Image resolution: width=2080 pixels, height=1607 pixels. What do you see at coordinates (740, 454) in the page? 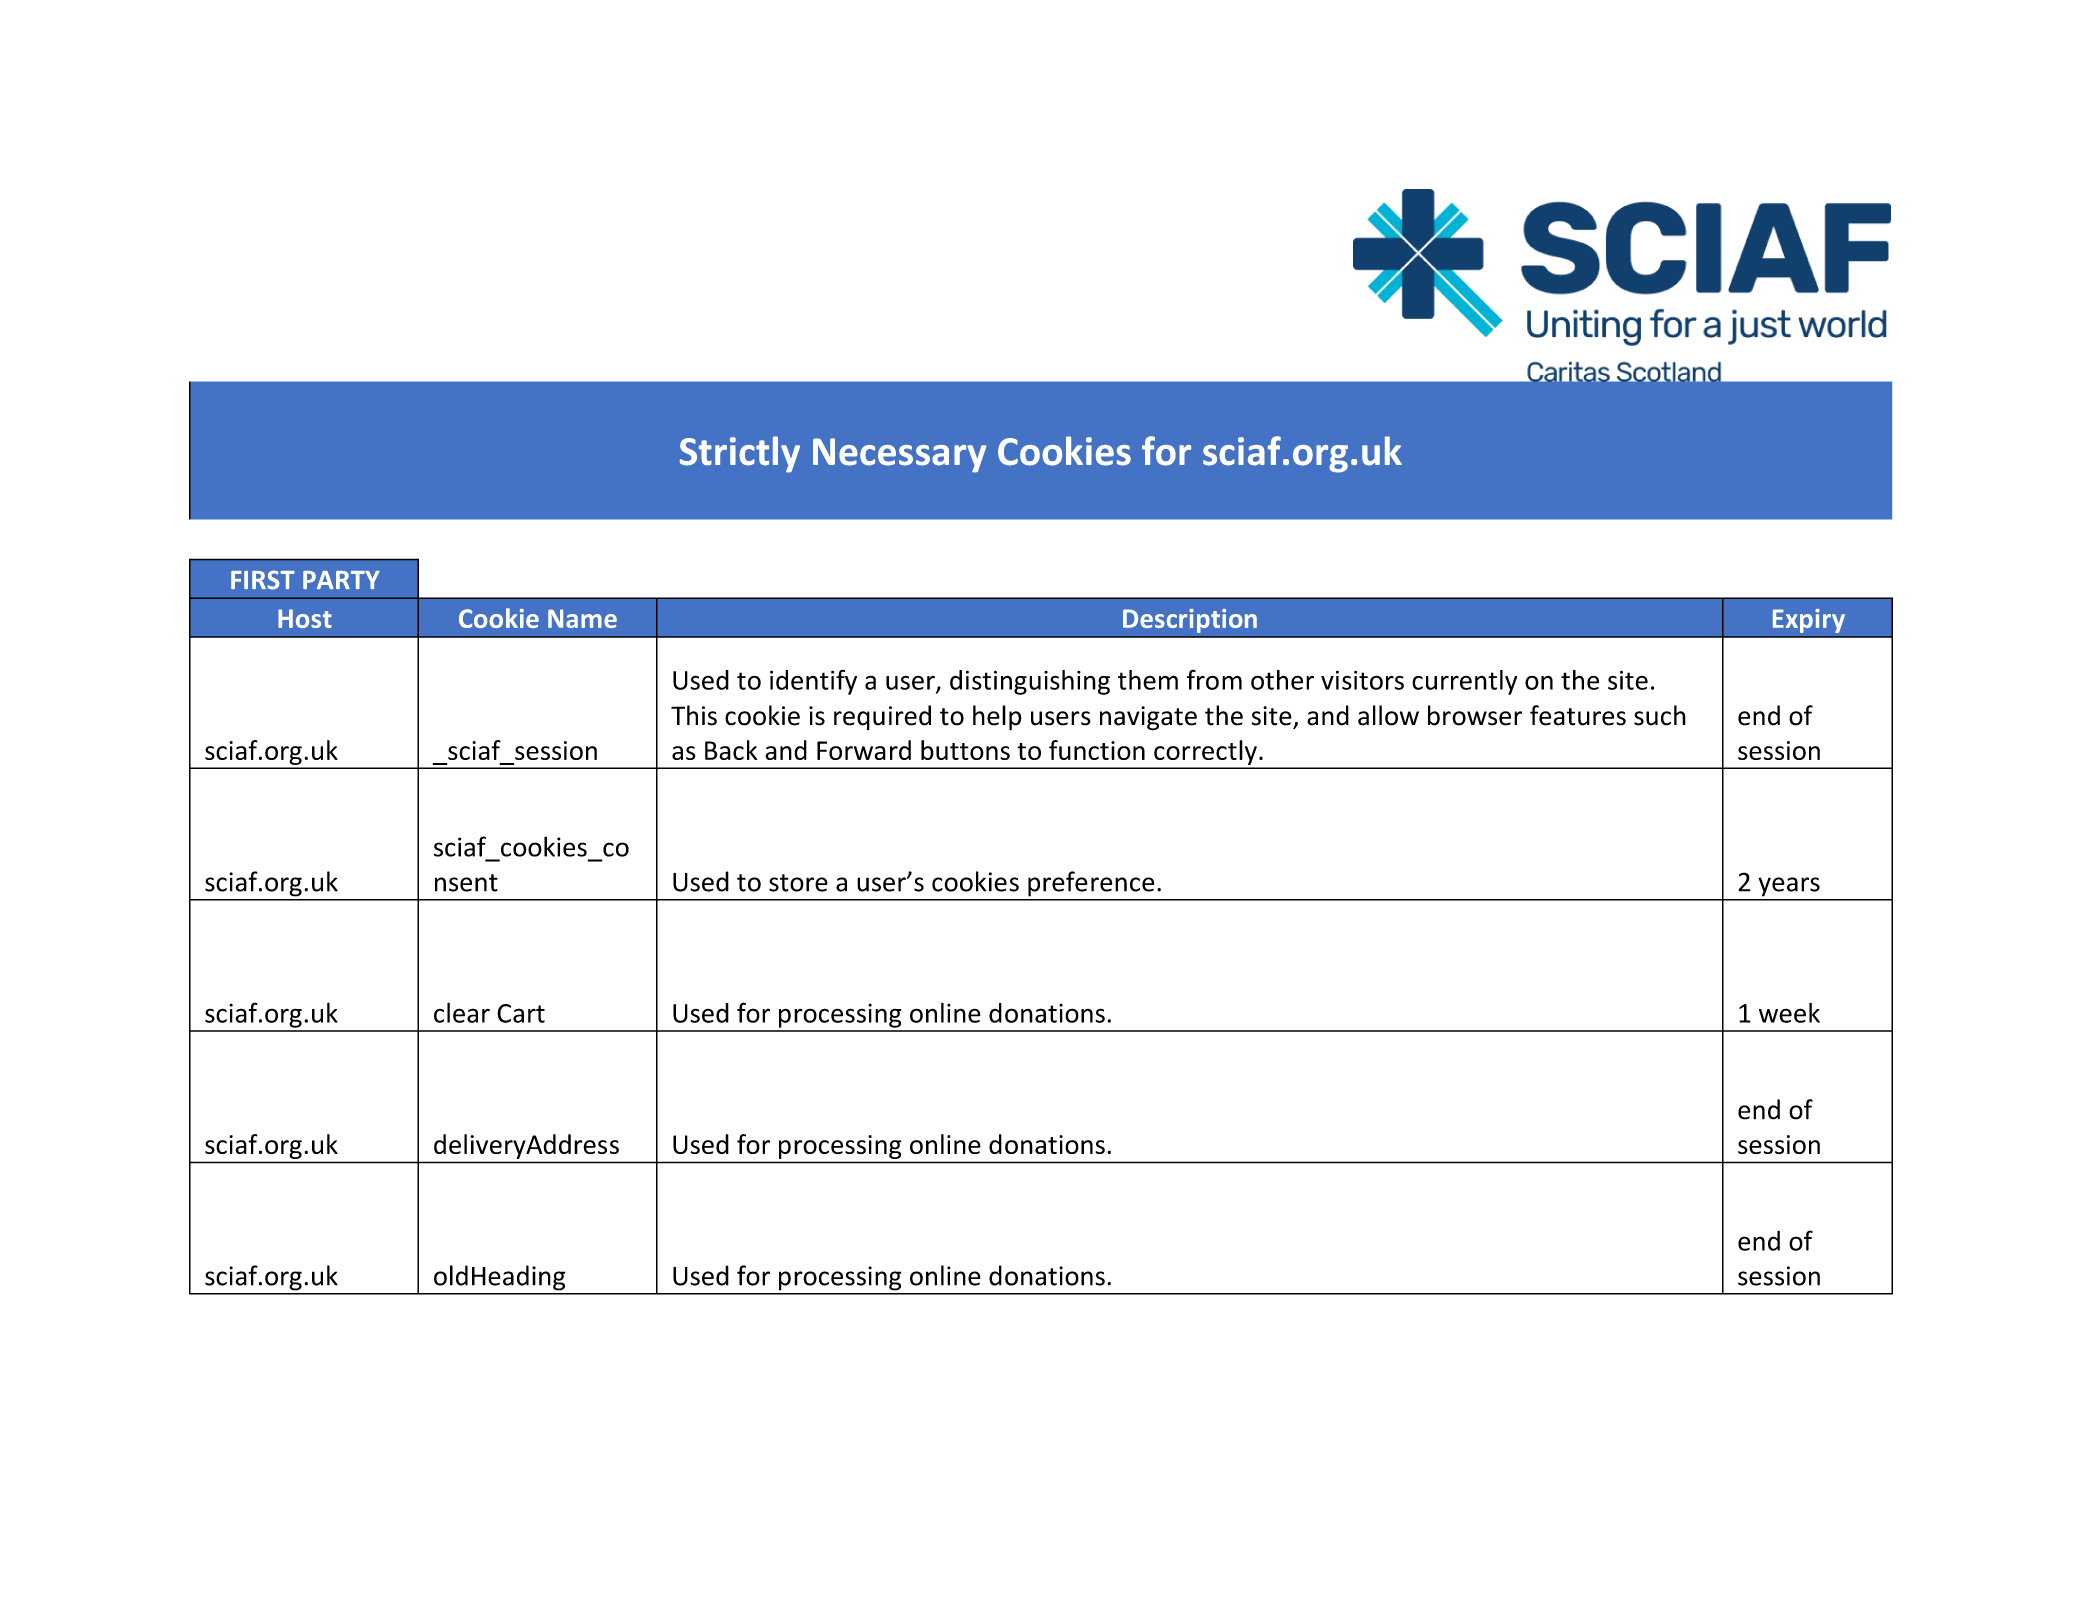
I see `Strictly` at bounding box center [740, 454].
